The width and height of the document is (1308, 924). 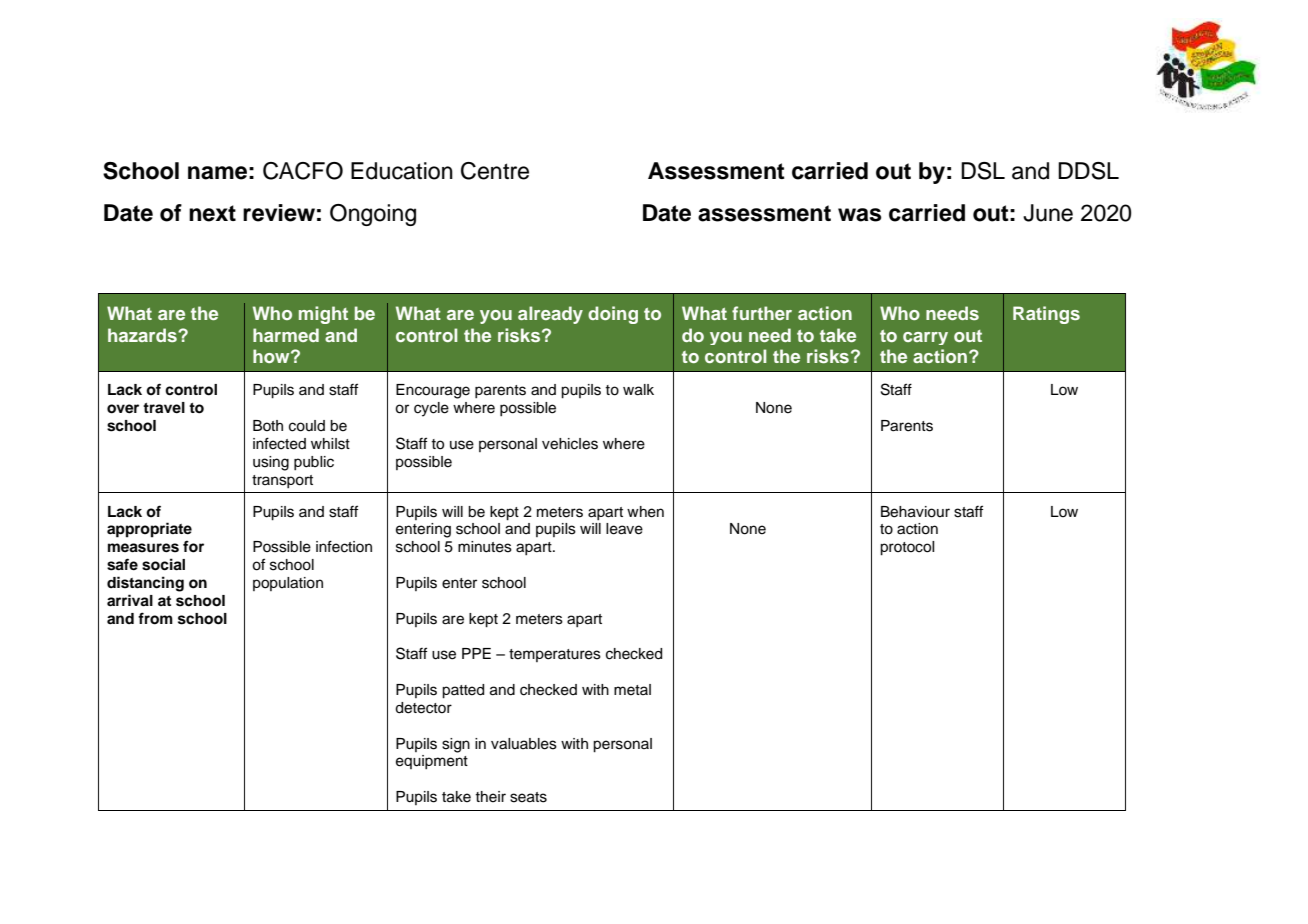 What do you see at coordinates (645, 512) in the document?
I see `when` at bounding box center [645, 512].
